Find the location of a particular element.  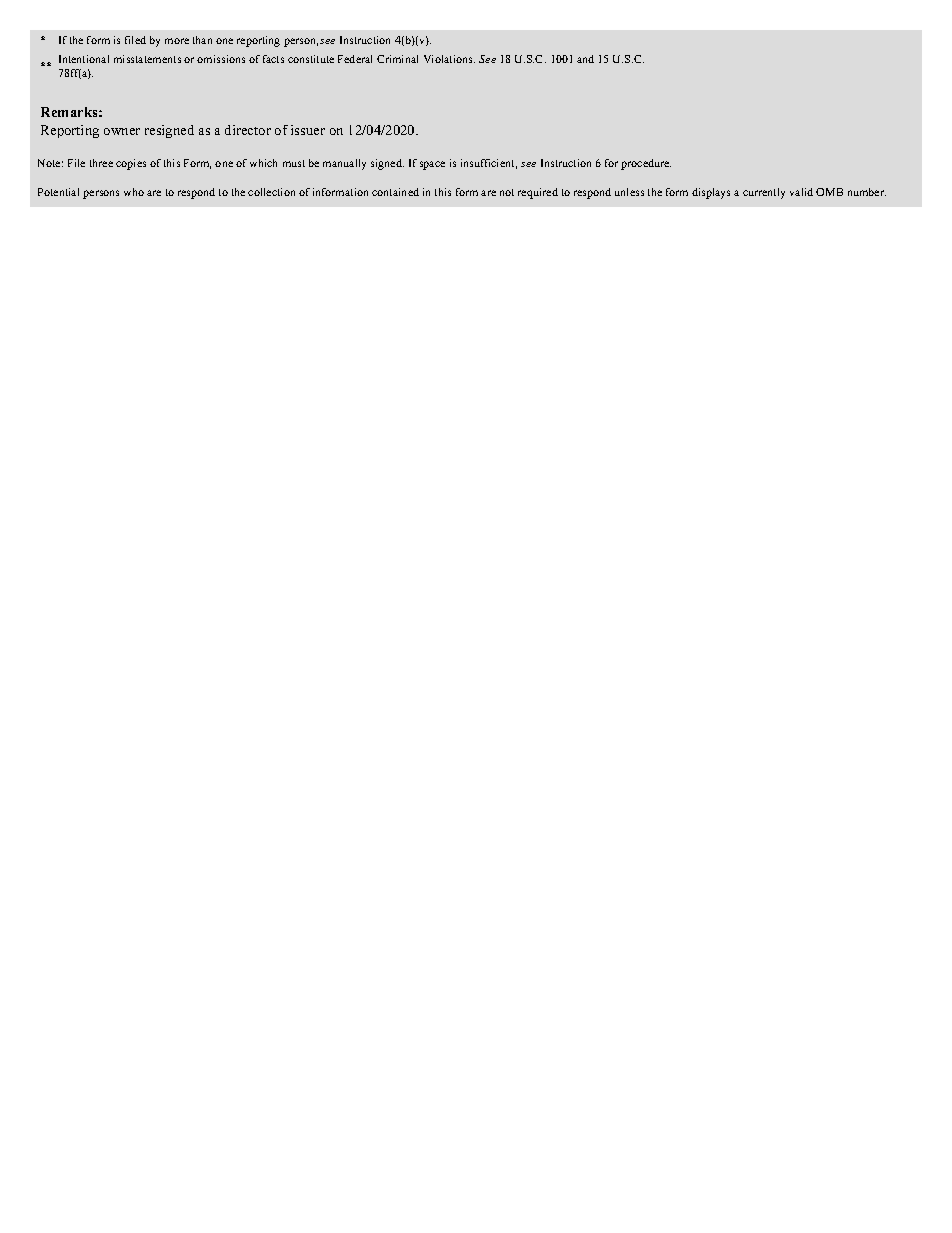

procedure is located at coordinates (646, 164).
